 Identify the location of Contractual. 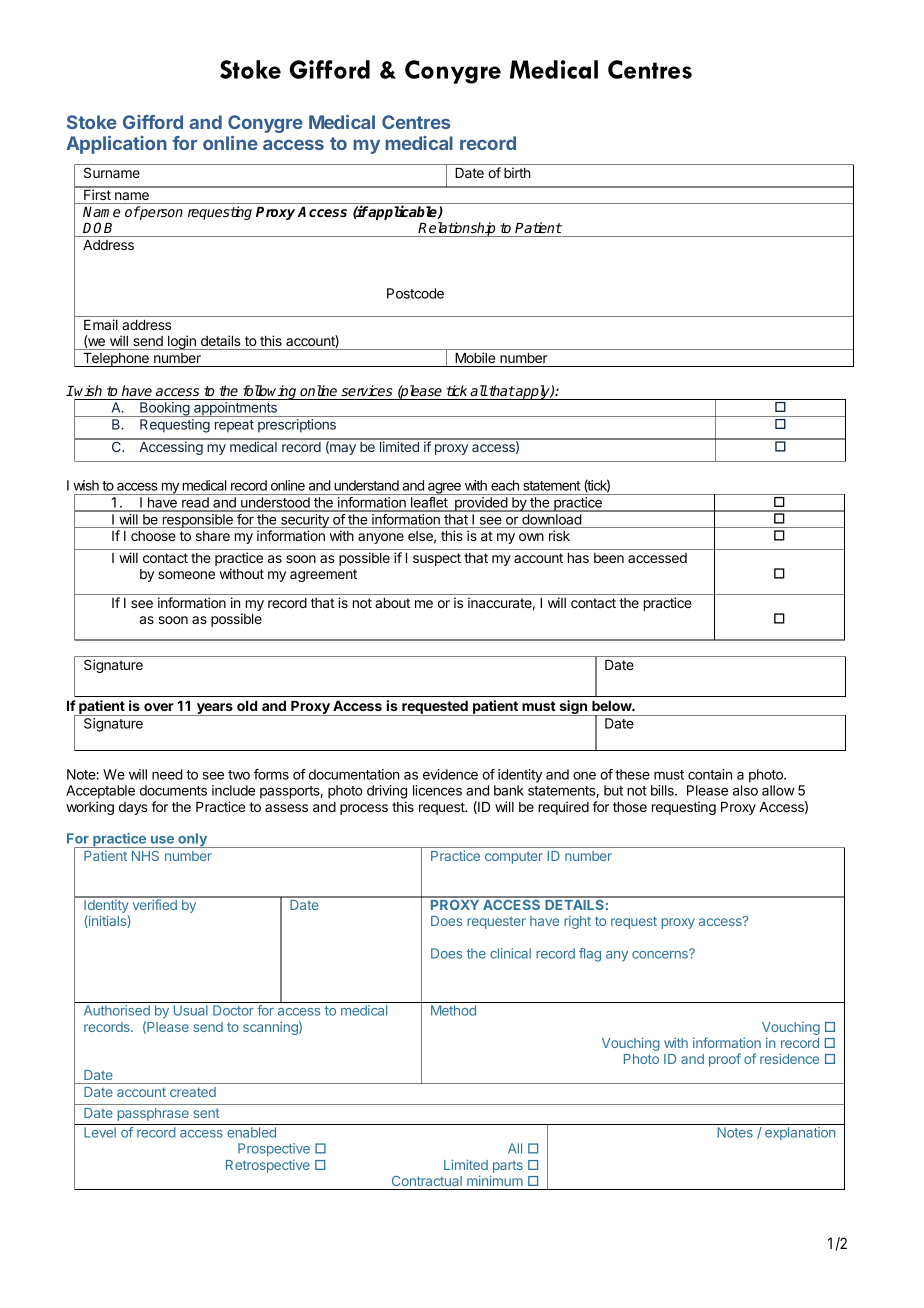
(427, 1181).
